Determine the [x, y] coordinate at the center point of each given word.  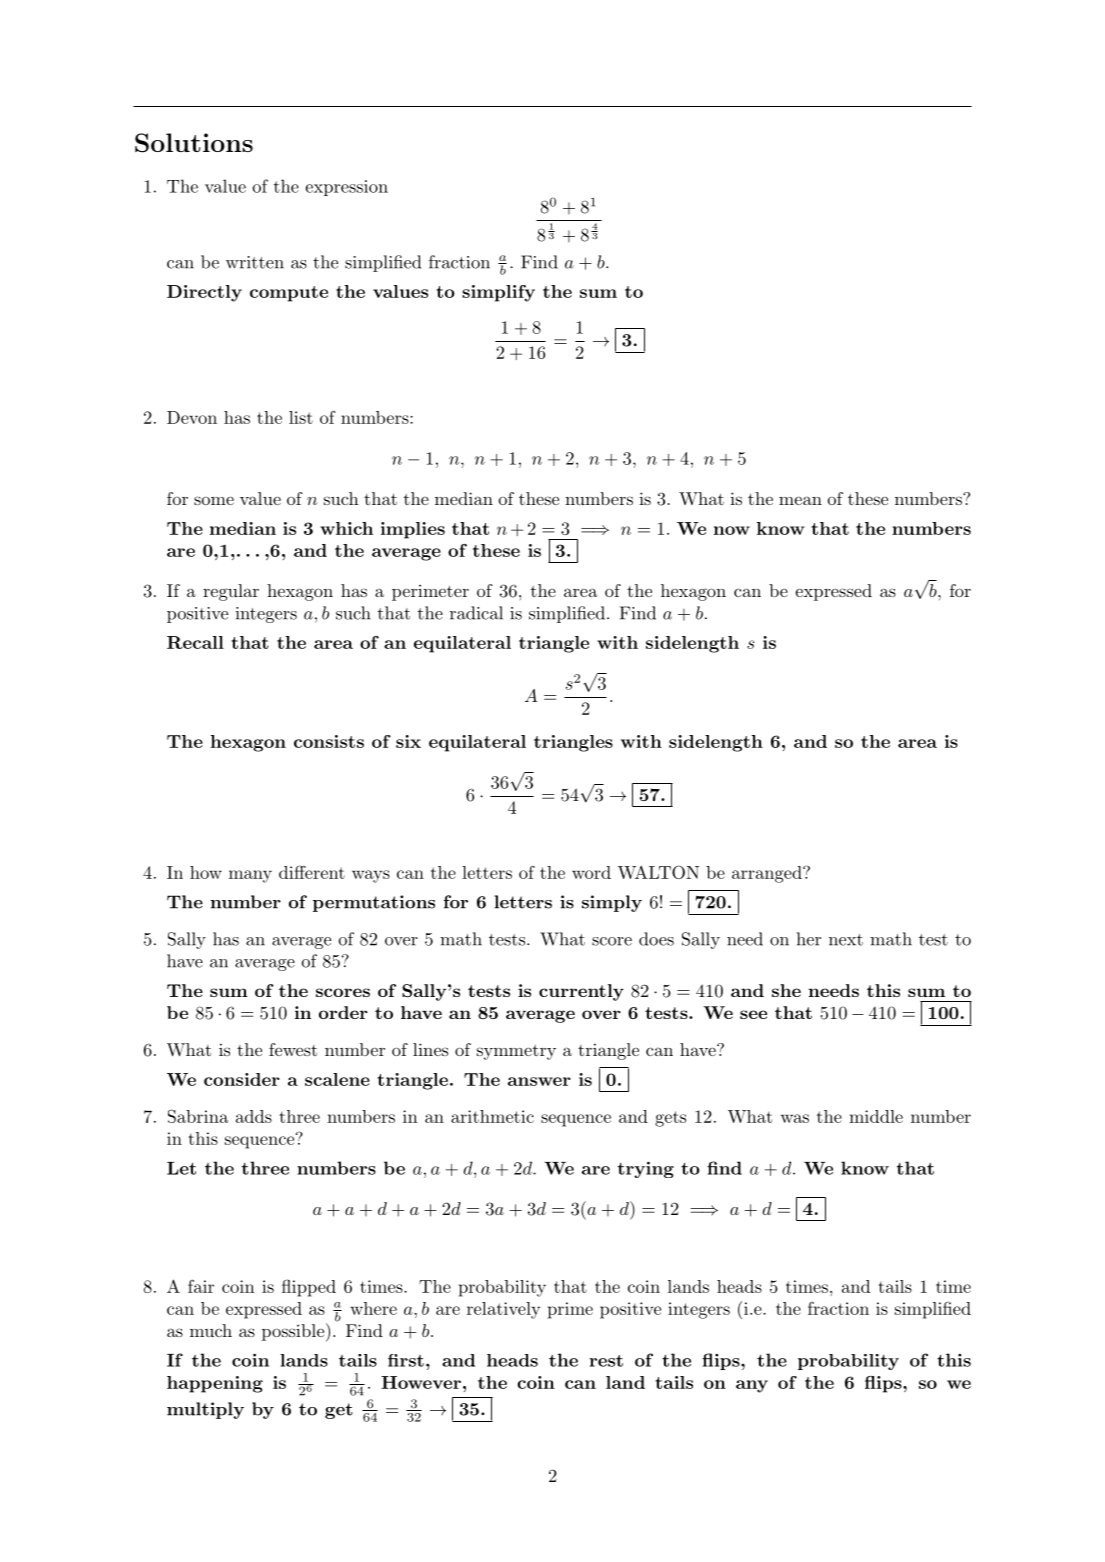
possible [293, 1332]
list [301, 417]
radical [476, 613]
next [846, 940]
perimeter [430, 592]
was [795, 1118]
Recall [195, 642]
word [591, 872]
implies [413, 530]
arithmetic [492, 1116]
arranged [768, 874]
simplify [498, 293]
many [250, 876]
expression [347, 188]
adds [254, 1116]
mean [800, 500]
